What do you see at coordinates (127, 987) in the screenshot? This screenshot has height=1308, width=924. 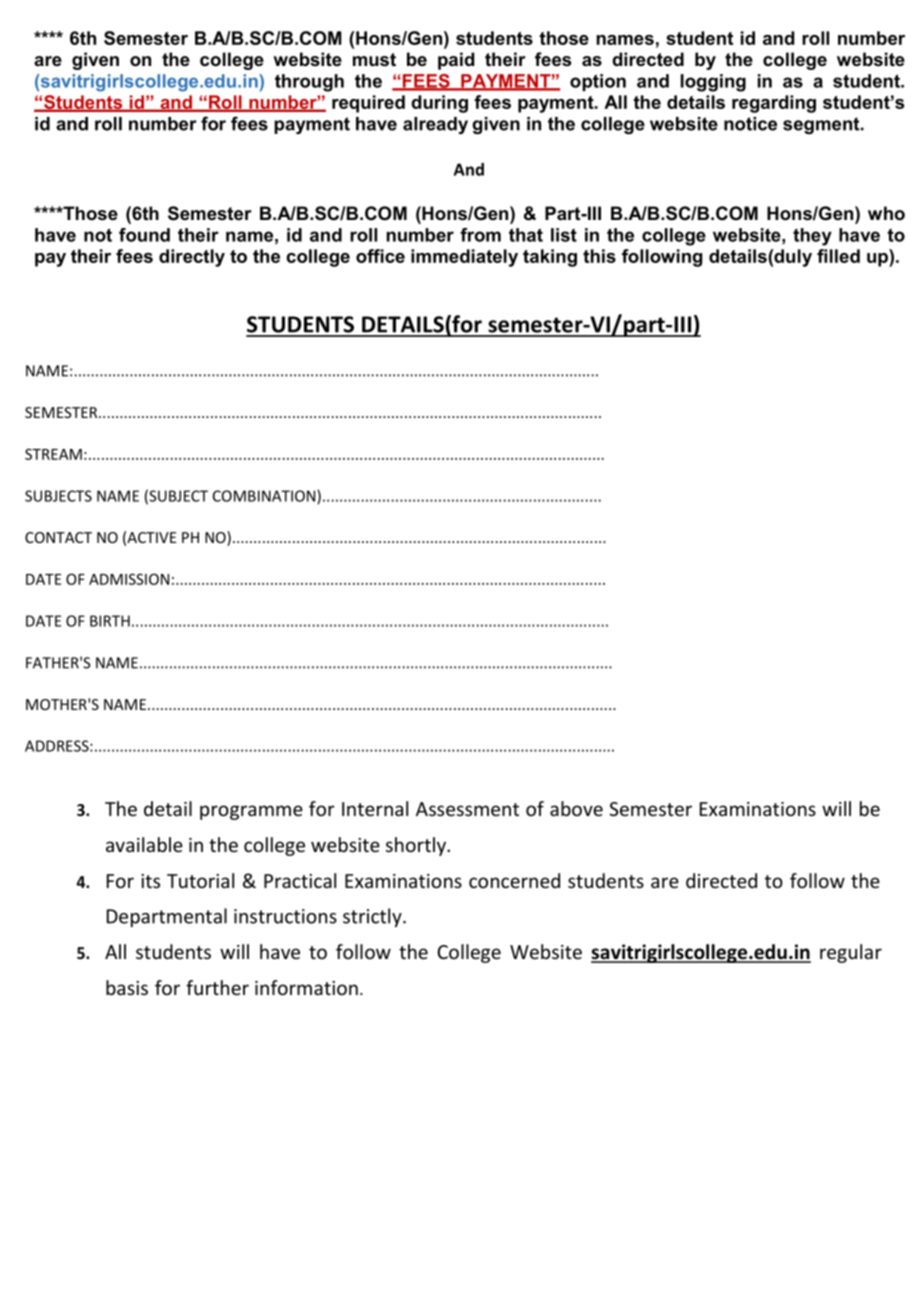 I see `basis` at bounding box center [127, 987].
